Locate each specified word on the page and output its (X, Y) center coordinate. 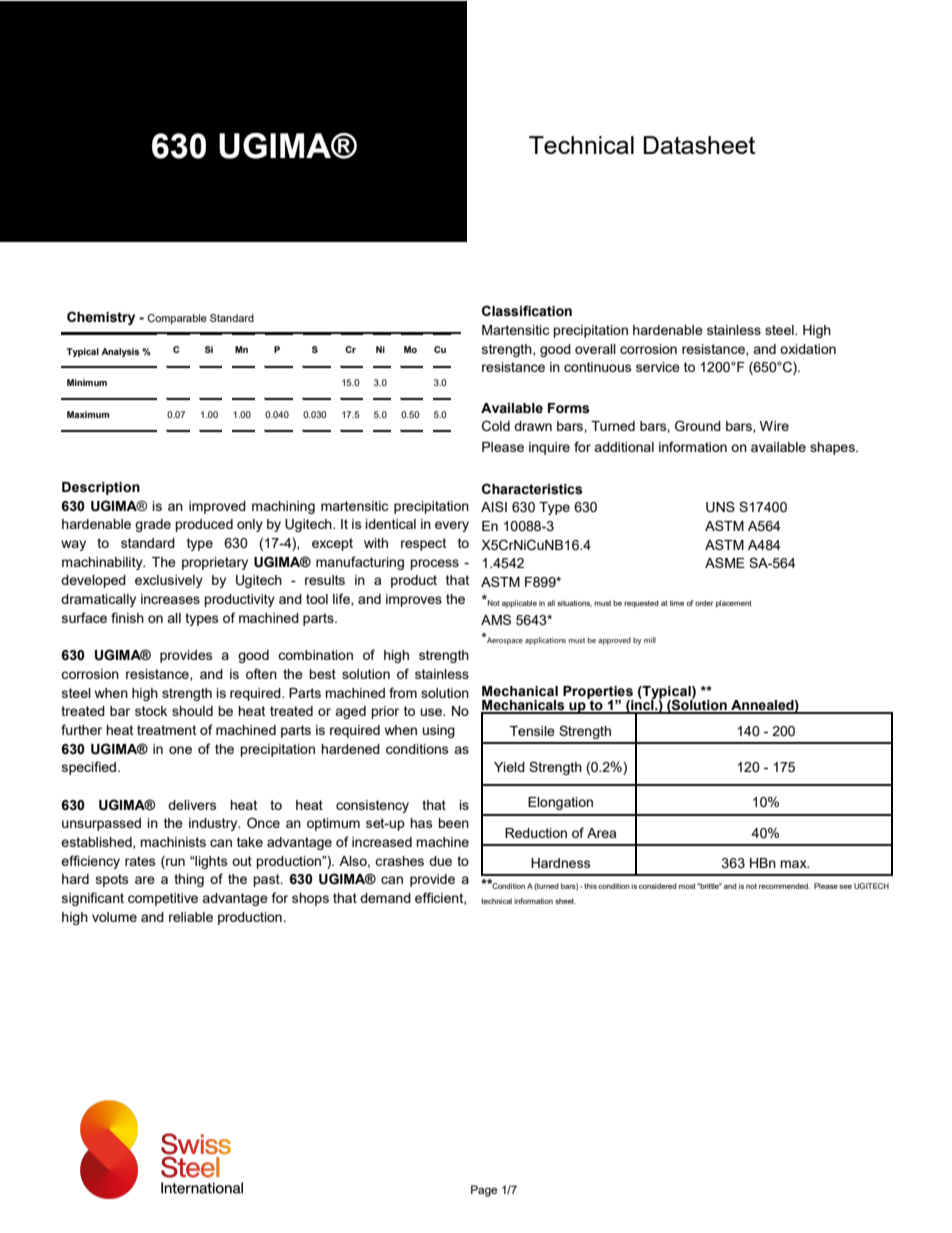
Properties (598, 693)
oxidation (808, 349)
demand (385, 898)
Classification (527, 311)
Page (484, 1191)
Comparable (177, 319)
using (438, 731)
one (180, 750)
